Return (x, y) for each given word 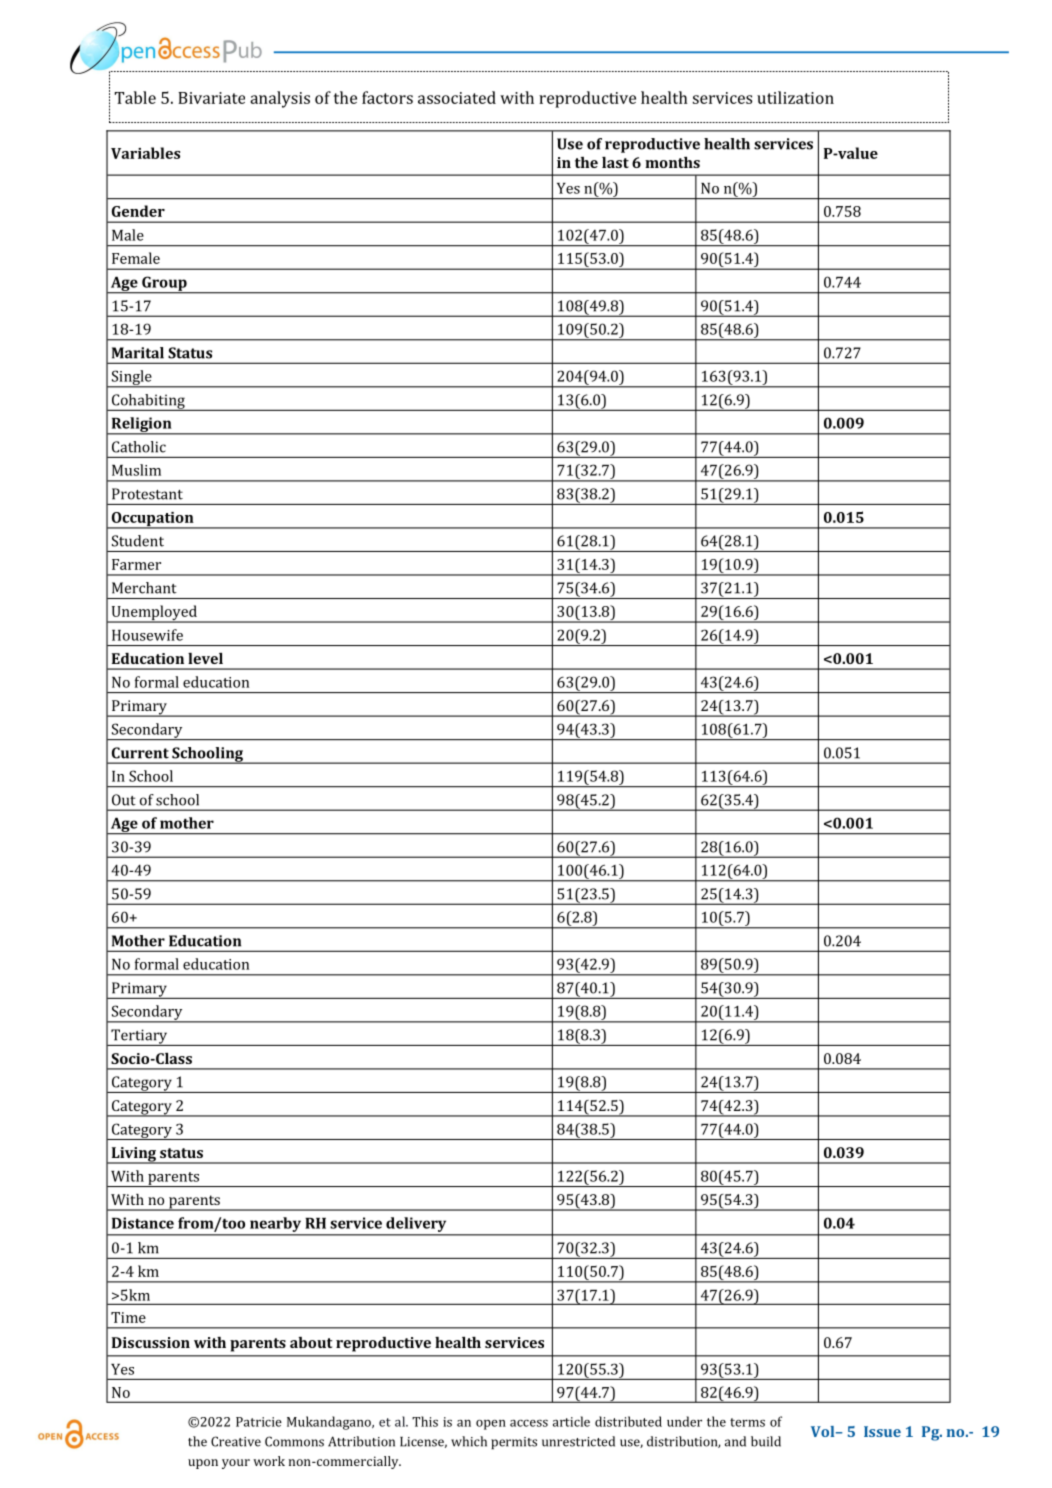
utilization (795, 97)
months (672, 162)
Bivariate (211, 98)
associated (457, 97)
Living (133, 1155)
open (491, 1425)
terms (747, 1422)
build (766, 1441)
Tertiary (139, 1037)
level (205, 658)
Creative (236, 1441)
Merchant (144, 588)
